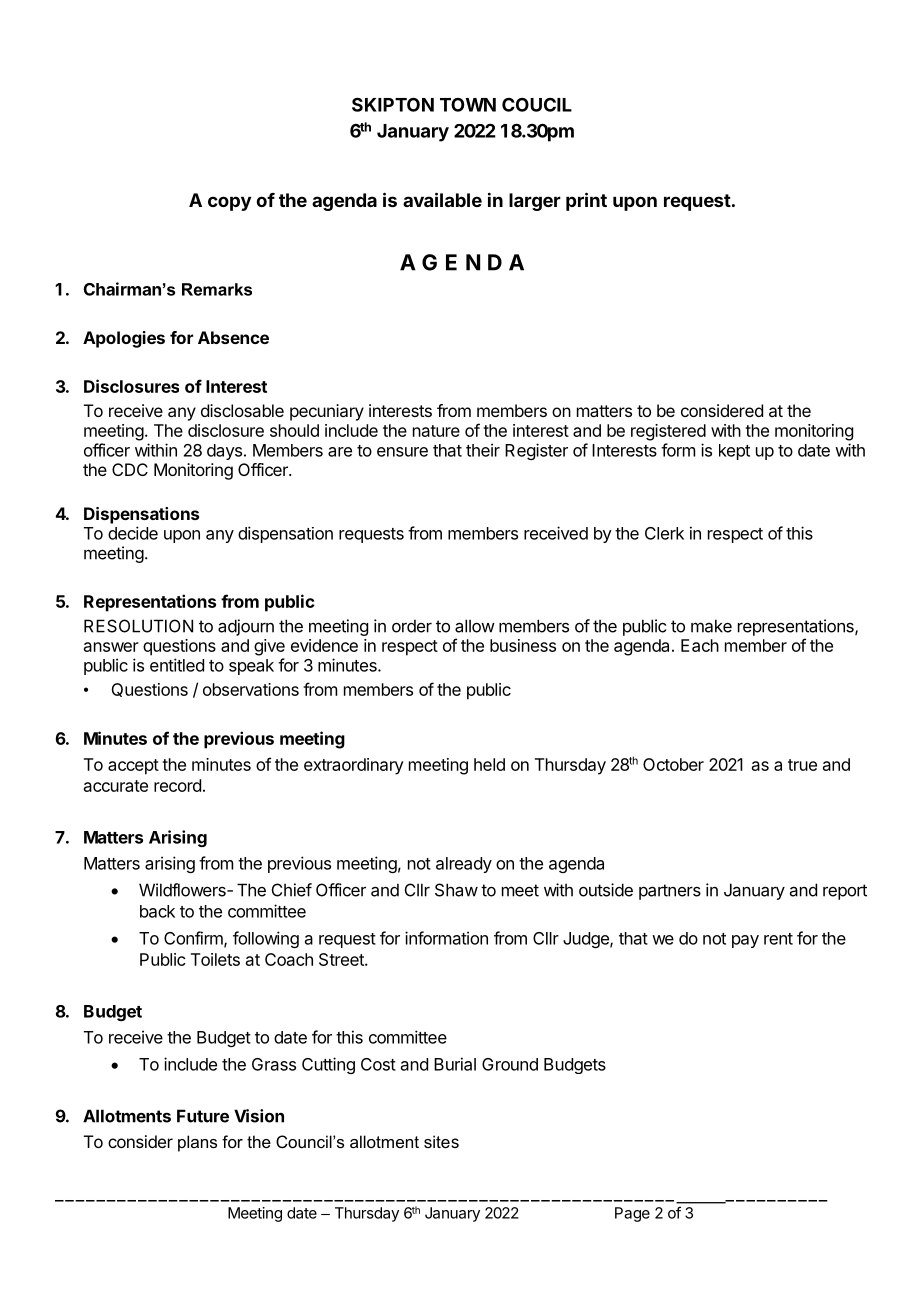 This screenshot has width=924, height=1308. Describe the element at coordinates (468, 105) in the screenshot. I see `TOWN` at that location.
